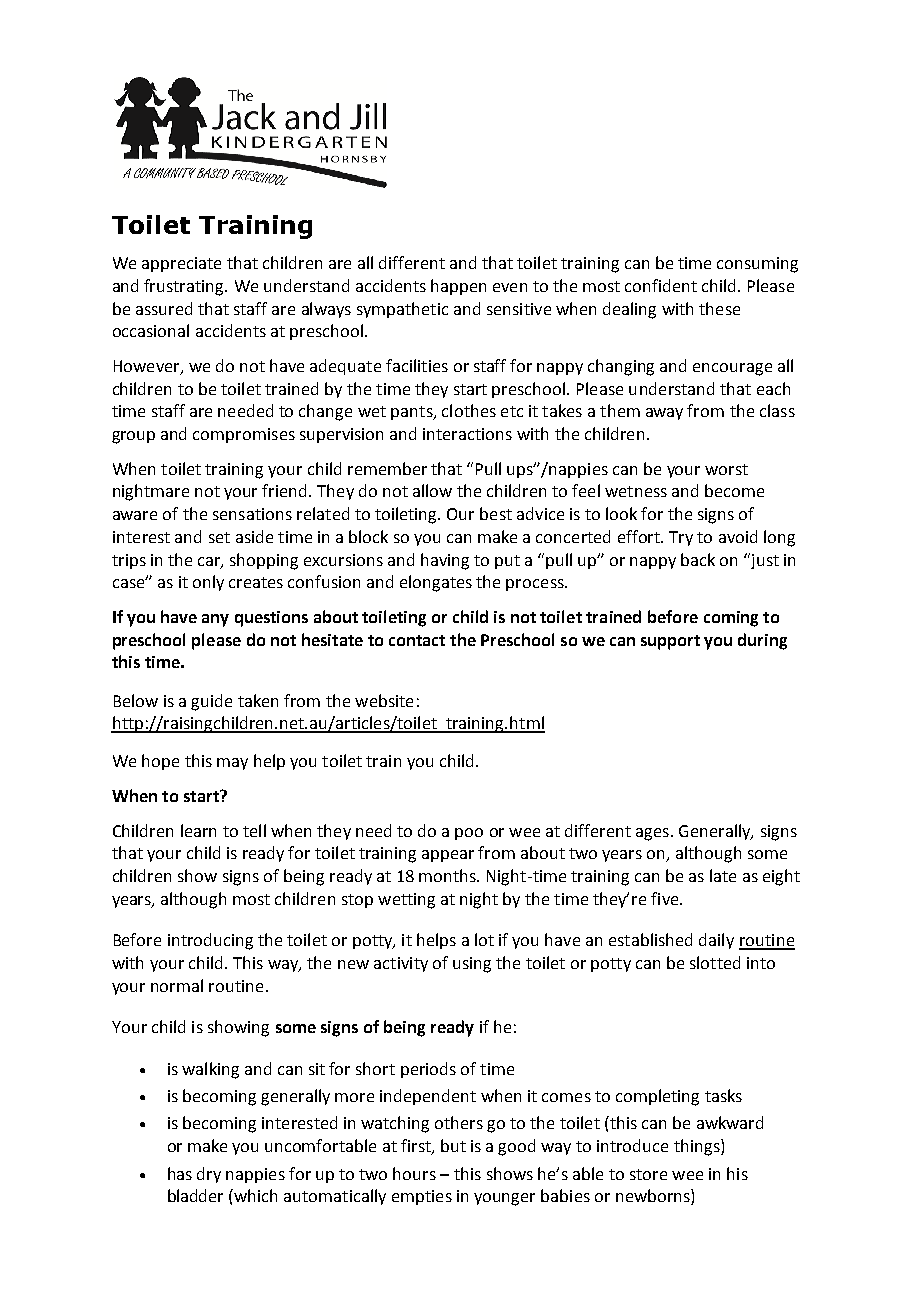  What do you see at coordinates (185, 287) in the image?
I see `frustrating` at bounding box center [185, 287].
